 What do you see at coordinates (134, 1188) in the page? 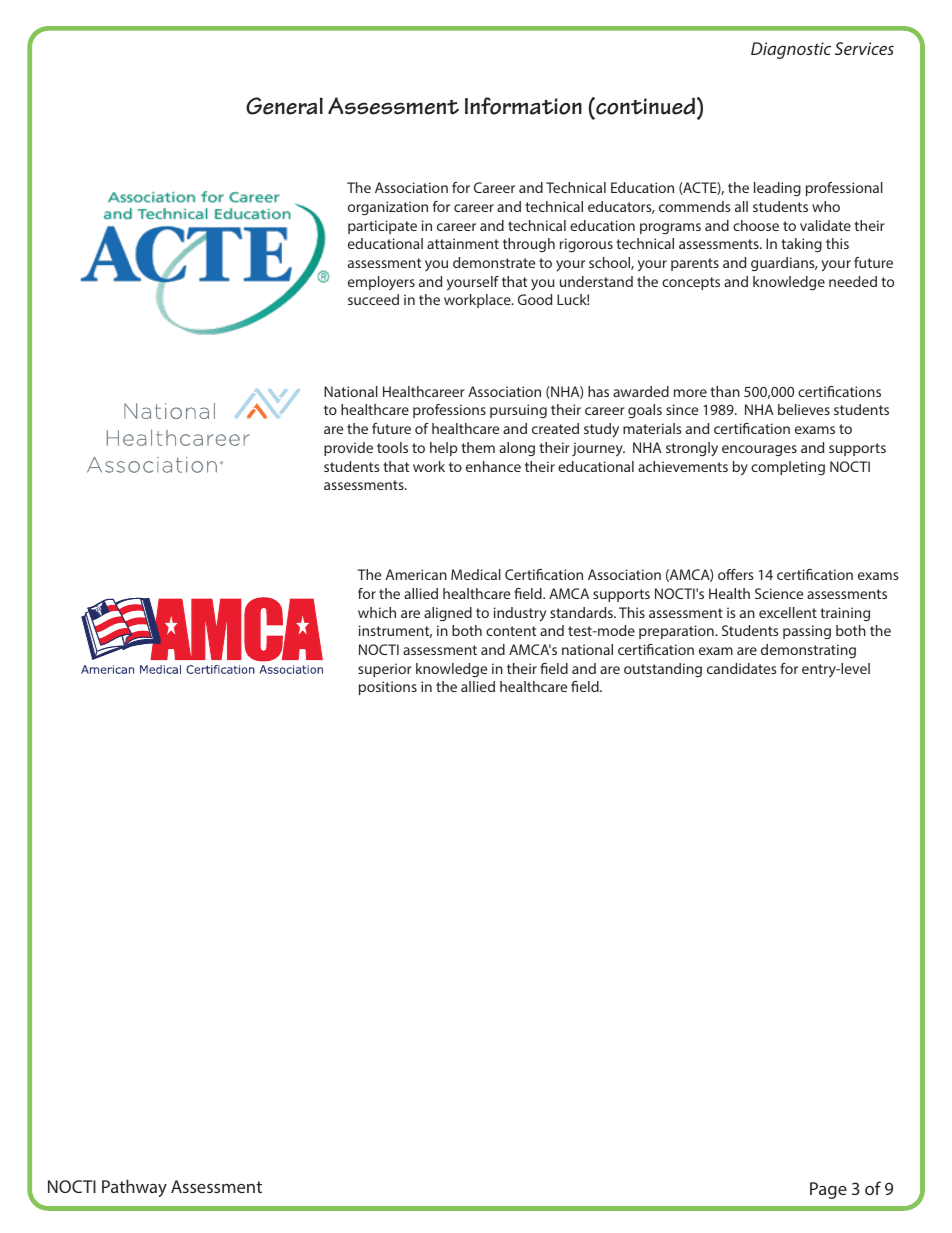
I see `Pathway` at bounding box center [134, 1188].
